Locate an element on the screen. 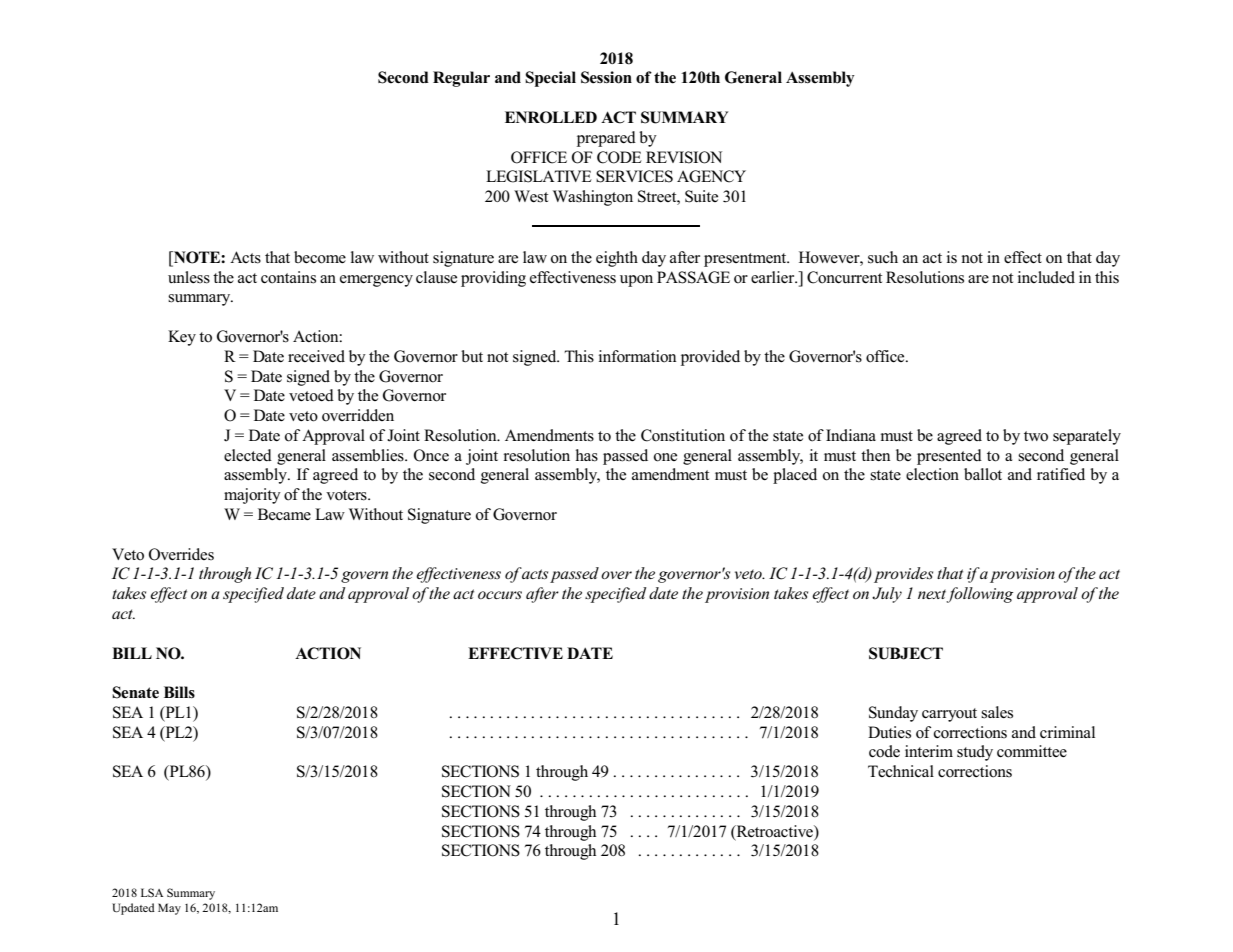 The height and width of the screenshot is (952, 1233). Regular is located at coordinates (461, 79).
